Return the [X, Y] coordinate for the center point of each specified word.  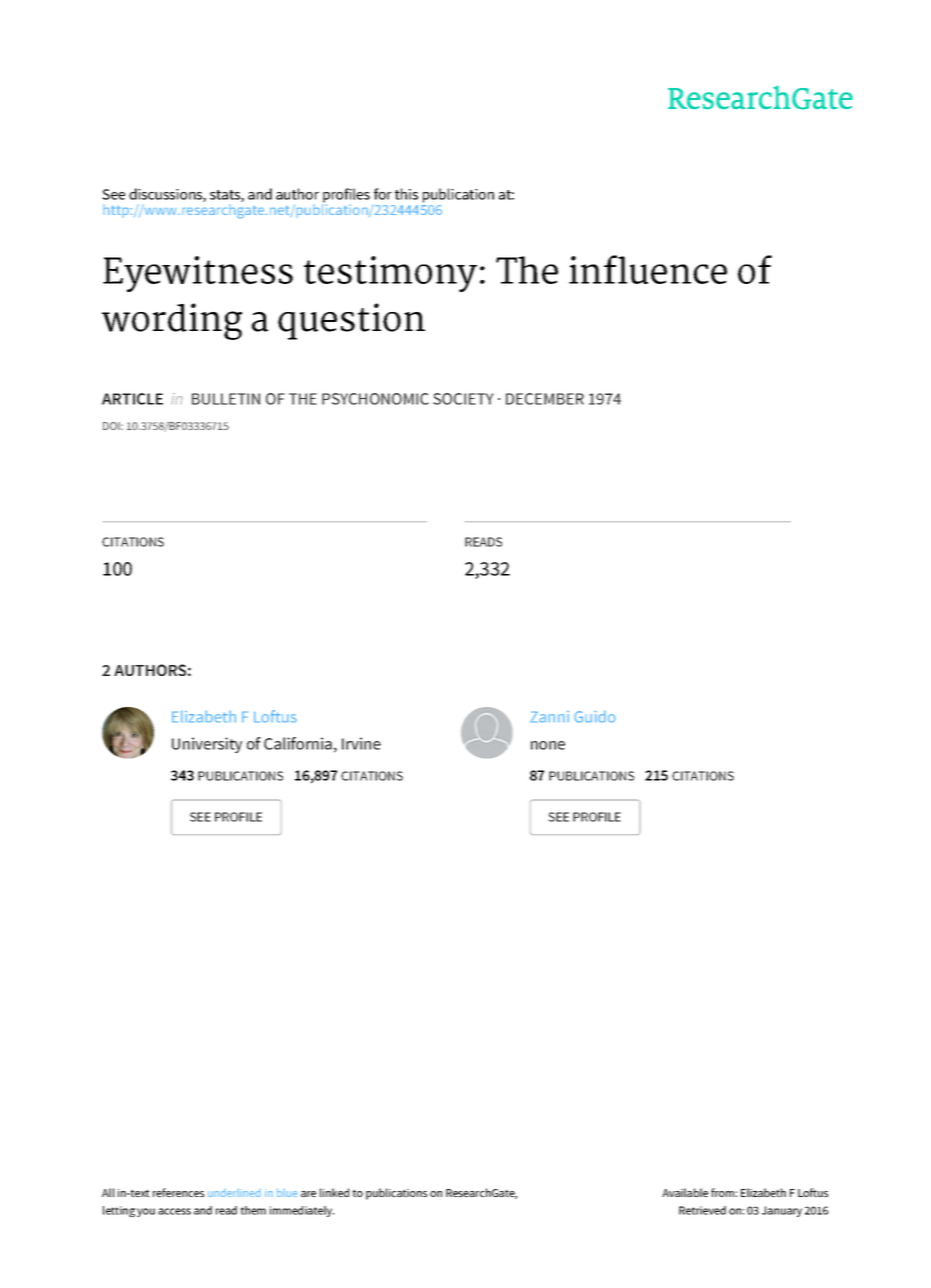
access [174, 1211]
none [548, 745]
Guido [595, 717]
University [207, 745]
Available [685, 1192]
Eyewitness [198, 274]
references [178, 1192]
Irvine [361, 743]
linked [334, 1192]
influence [648, 269]
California [298, 743]
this [406, 194]
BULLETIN [226, 399]
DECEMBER [545, 399]
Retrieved [702, 1210]
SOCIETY [463, 399]
